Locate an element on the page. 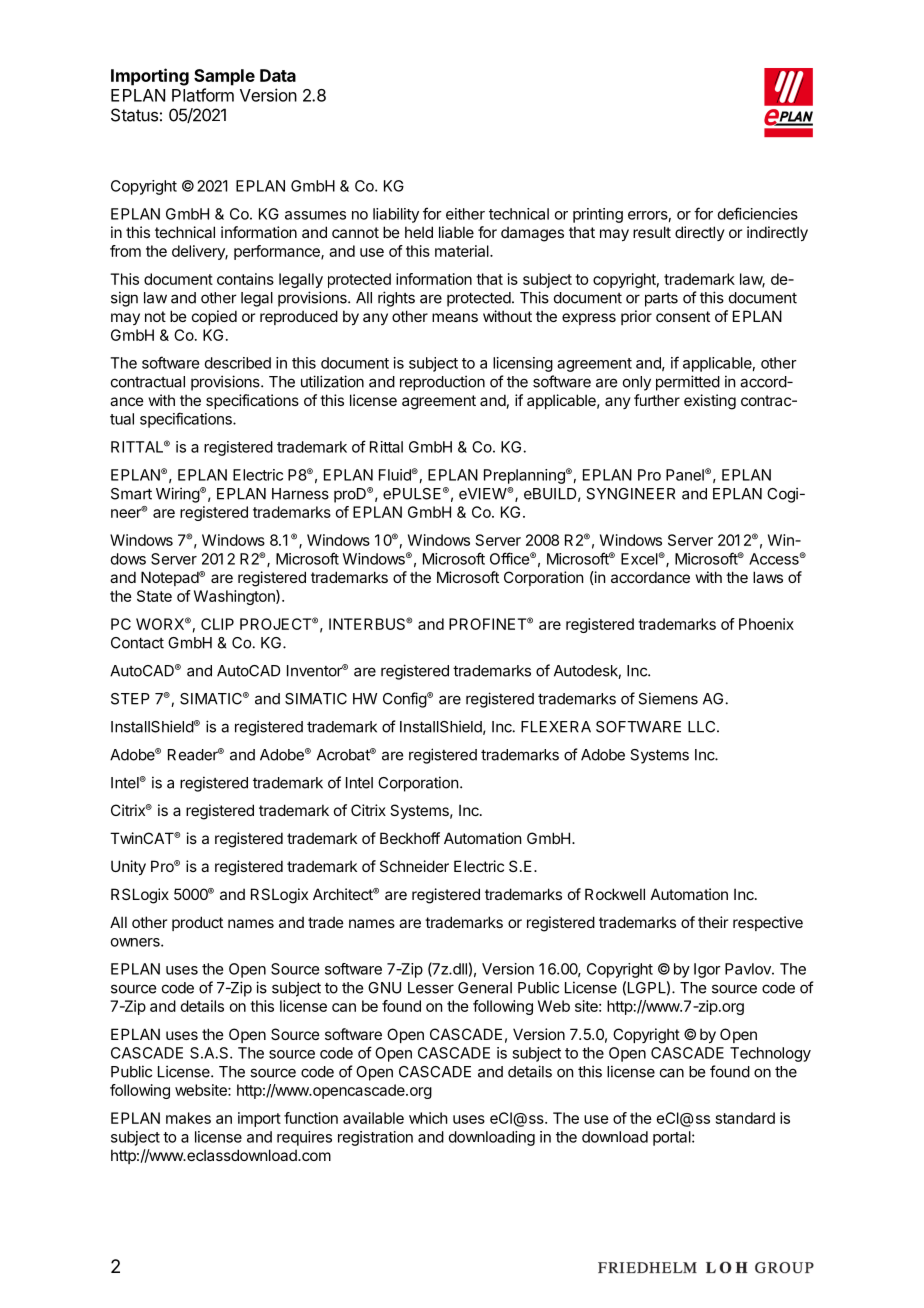  their is located at coordinates (713, 922).
